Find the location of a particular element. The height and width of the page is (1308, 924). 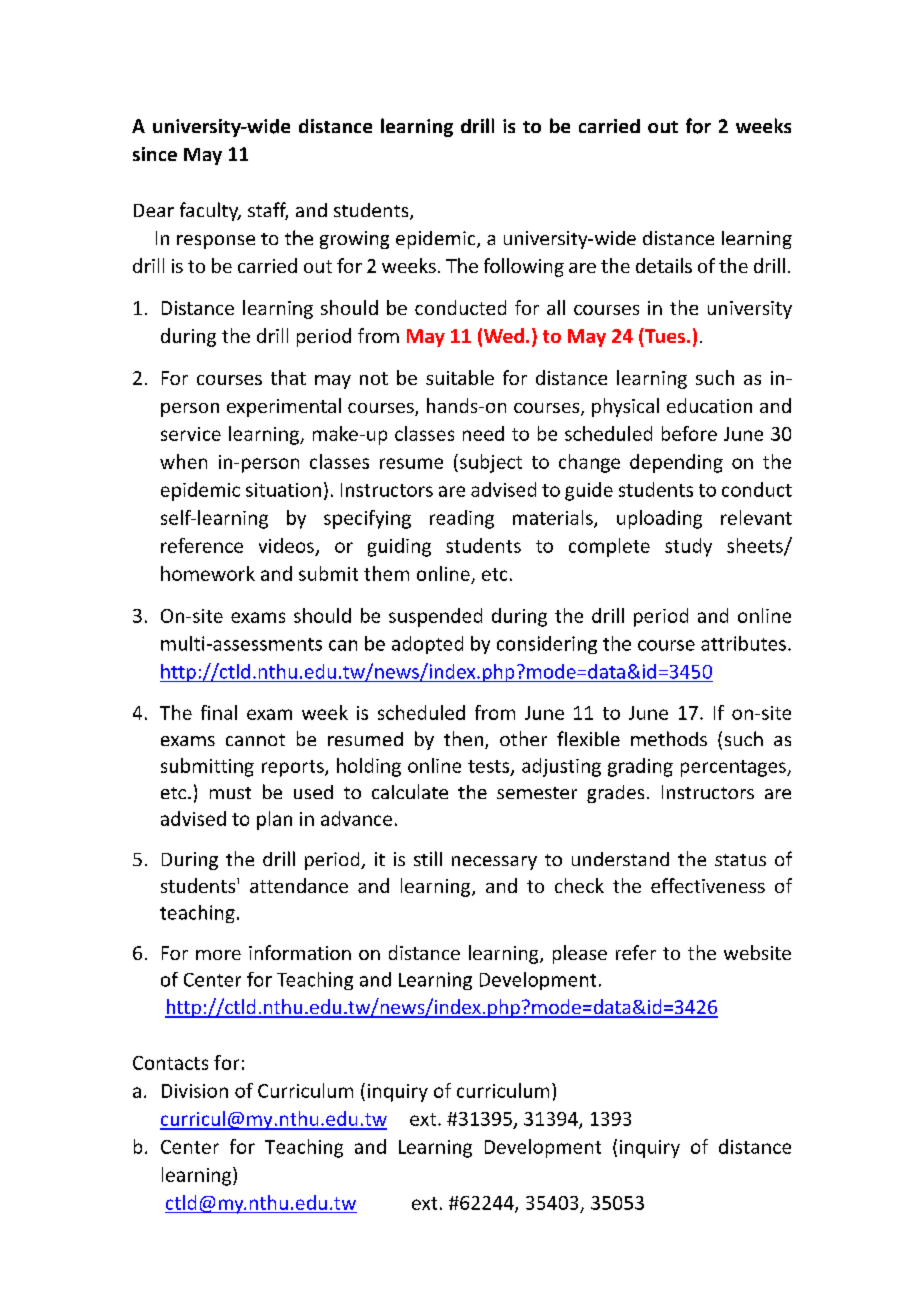

faculty is located at coordinates (210, 211).
